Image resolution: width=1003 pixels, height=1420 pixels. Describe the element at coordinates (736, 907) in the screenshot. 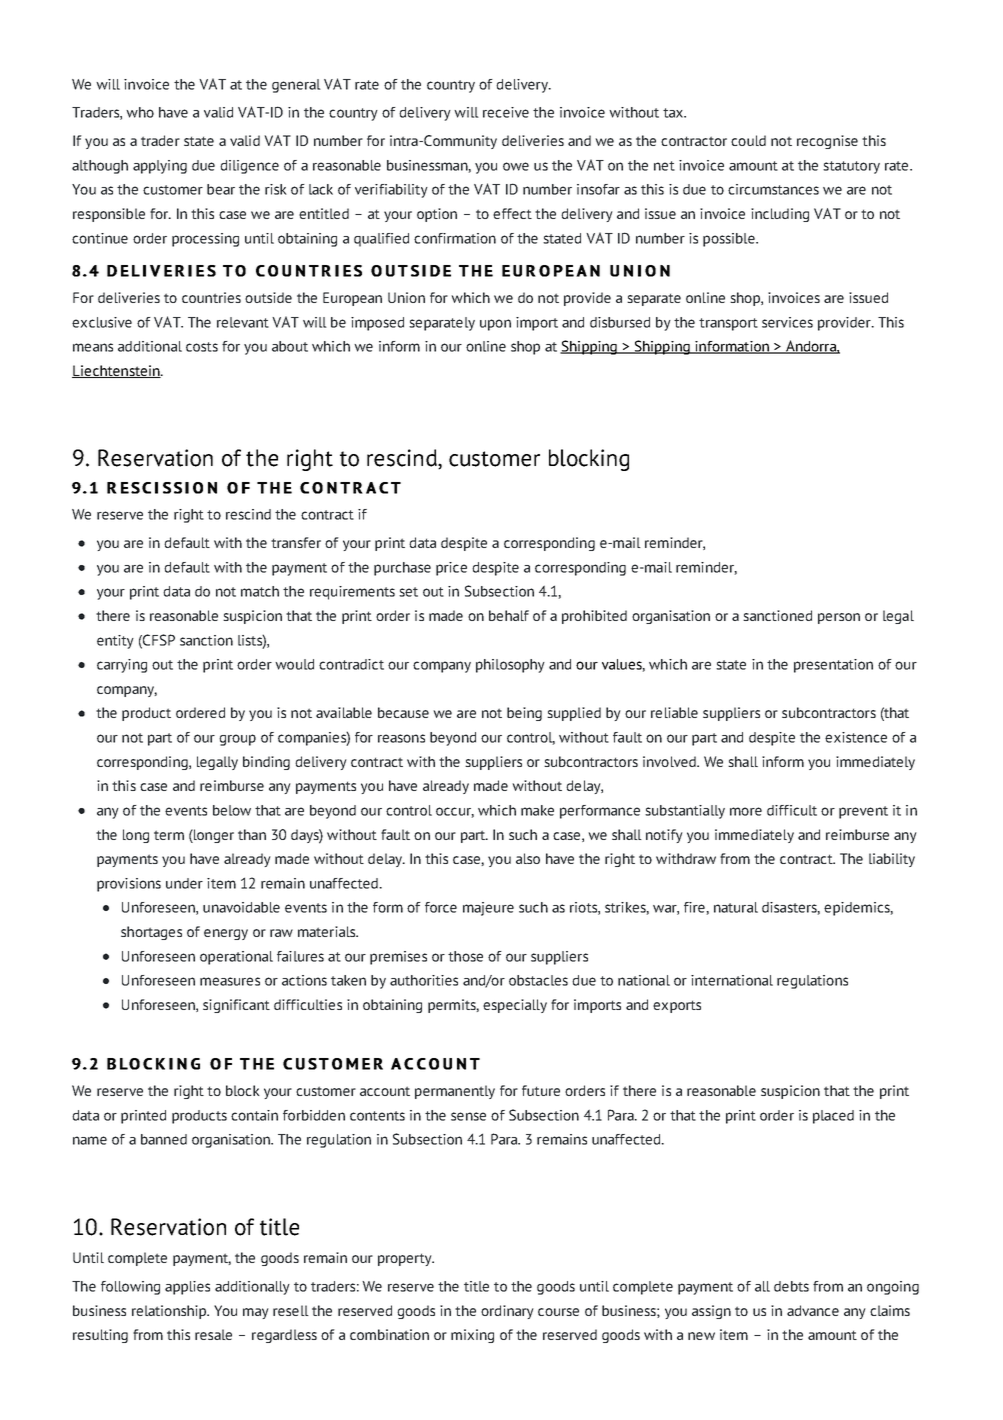

I see `natural` at that location.
